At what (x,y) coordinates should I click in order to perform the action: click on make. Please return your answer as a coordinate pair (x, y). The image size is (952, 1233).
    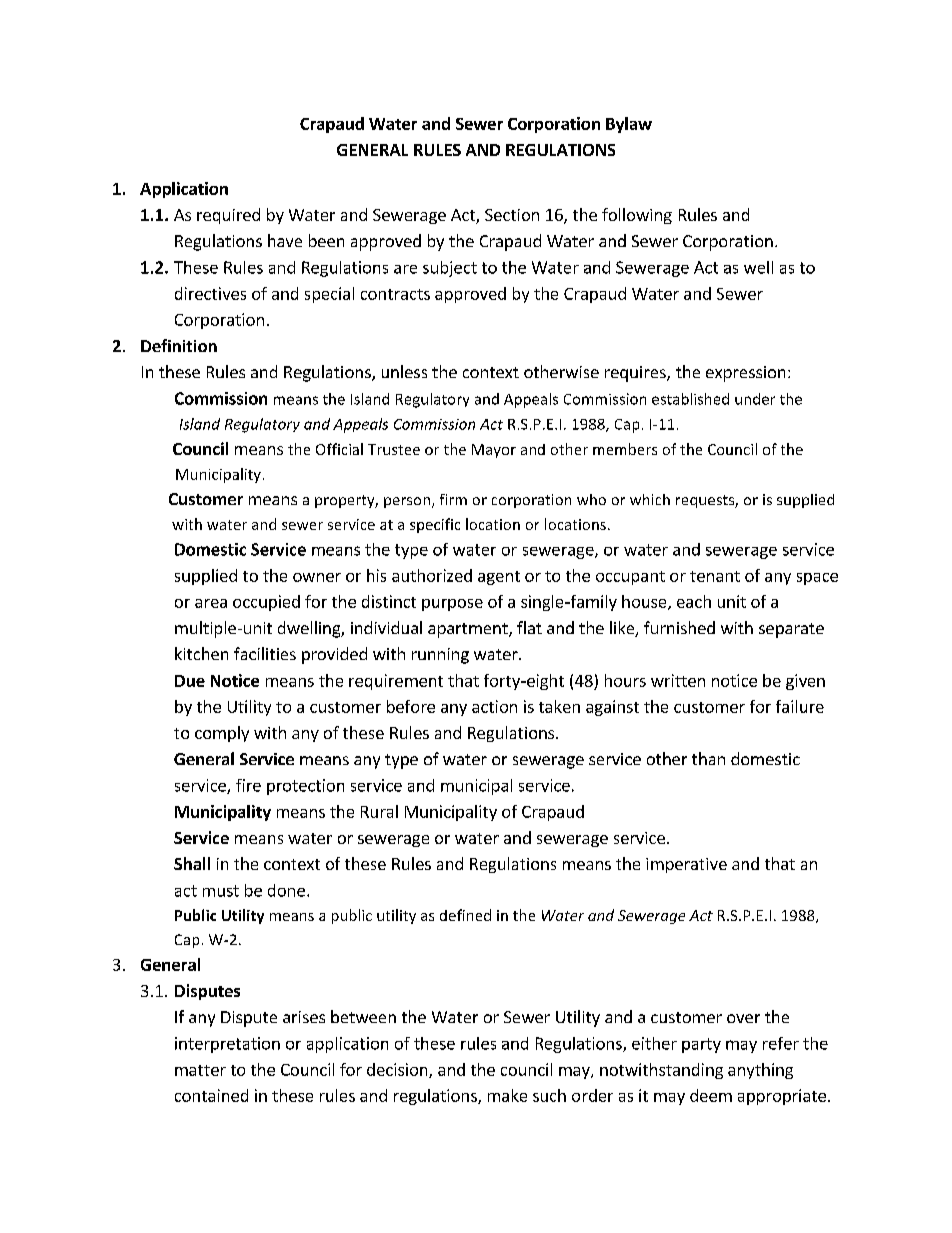
    Looking at the image, I should click on (507, 1095).
